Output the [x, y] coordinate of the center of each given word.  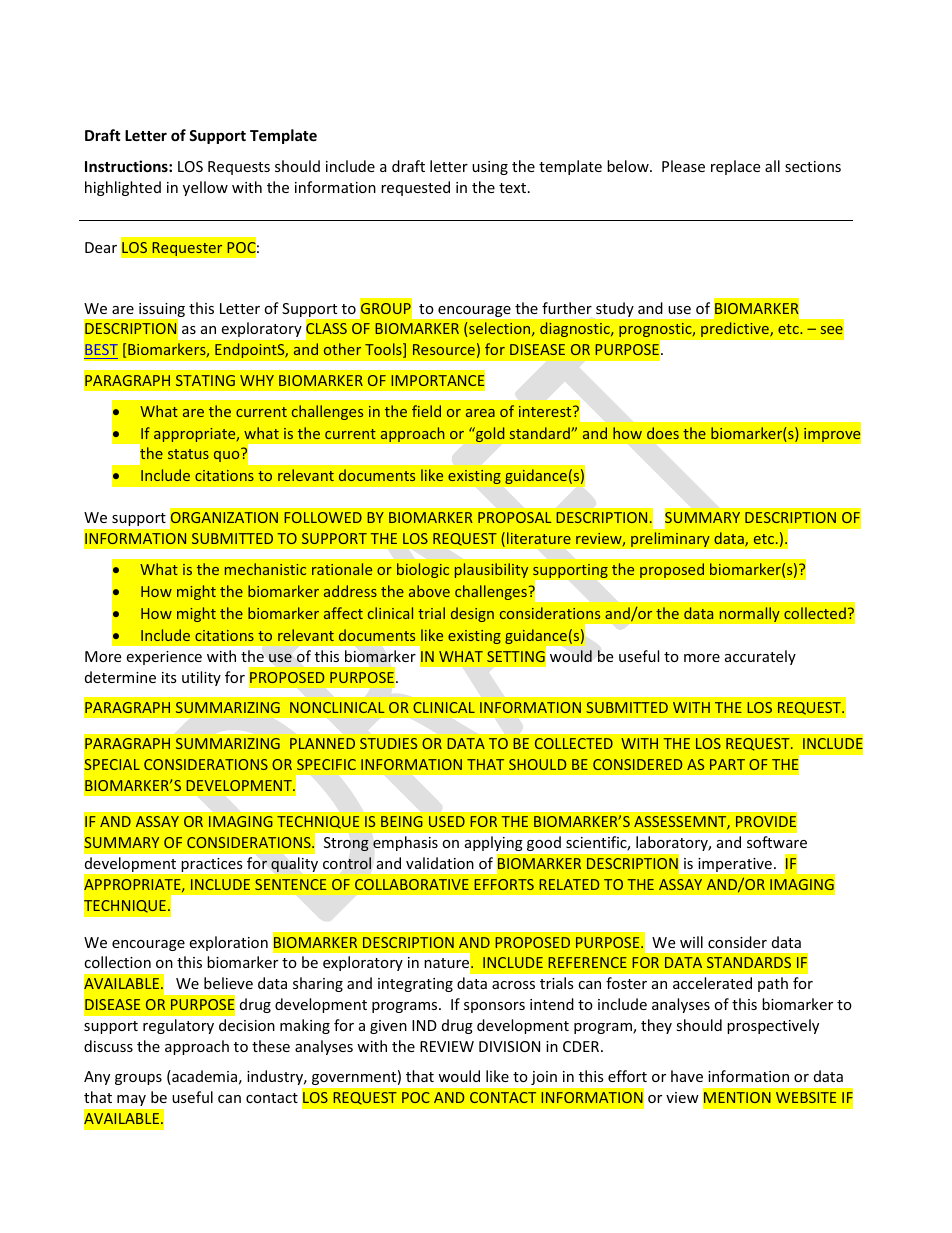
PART [727, 764]
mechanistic [265, 569]
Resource [444, 349]
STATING [205, 380]
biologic [423, 570]
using [490, 168]
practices [212, 865]
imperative [735, 865]
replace [735, 167]
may [131, 1100]
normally [749, 614]
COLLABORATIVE [412, 884]
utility [201, 678]
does [663, 433]
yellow [205, 188]
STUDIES [388, 743]
